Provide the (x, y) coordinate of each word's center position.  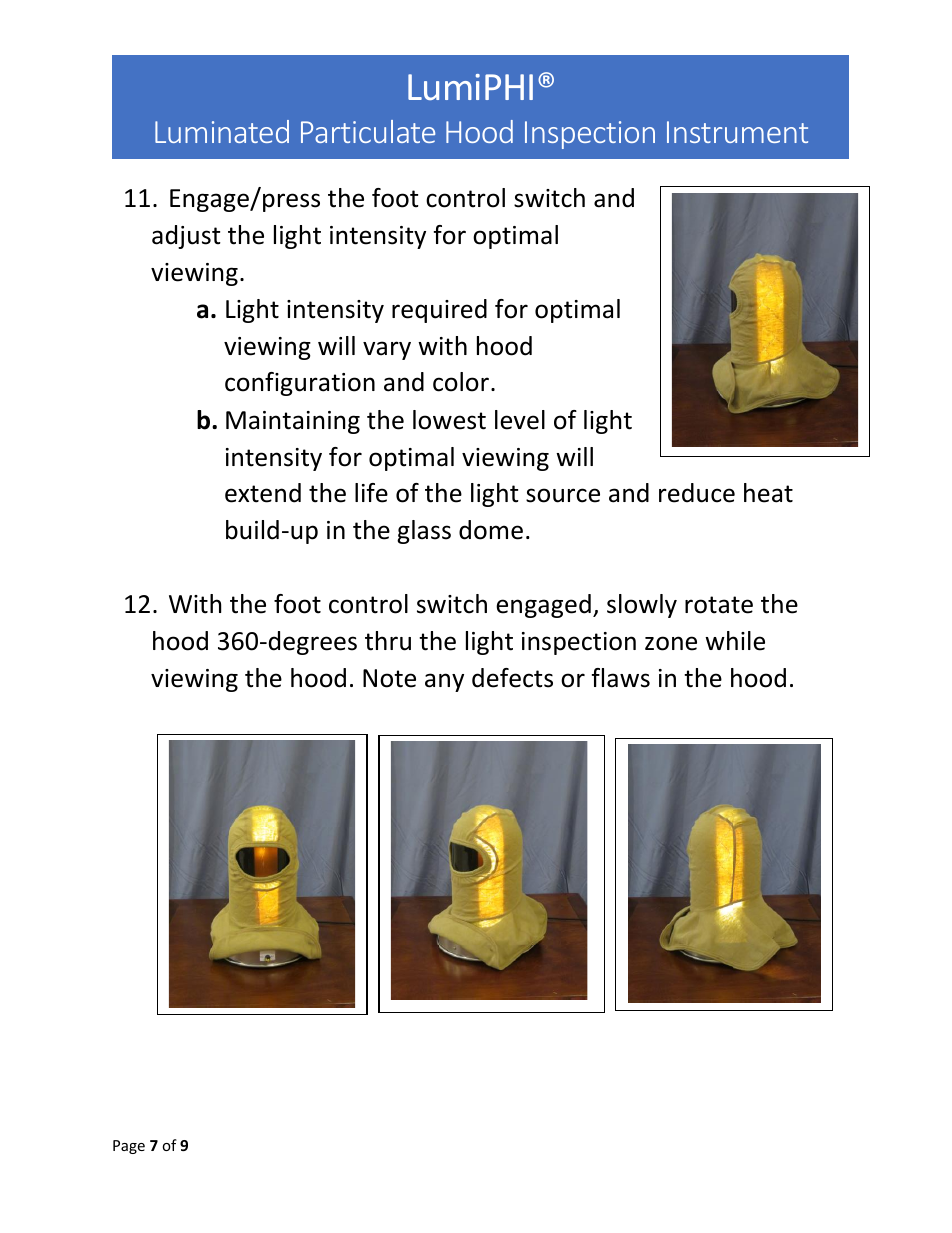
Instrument (737, 132)
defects (512, 678)
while (735, 641)
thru (388, 641)
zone (671, 643)
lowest (449, 420)
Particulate (368, 131)
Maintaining (293, 422)
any (444, 682)
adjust (186, 237)
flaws (621, 678)
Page (129, 1147)
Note (389, 678)
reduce (697, 493)
